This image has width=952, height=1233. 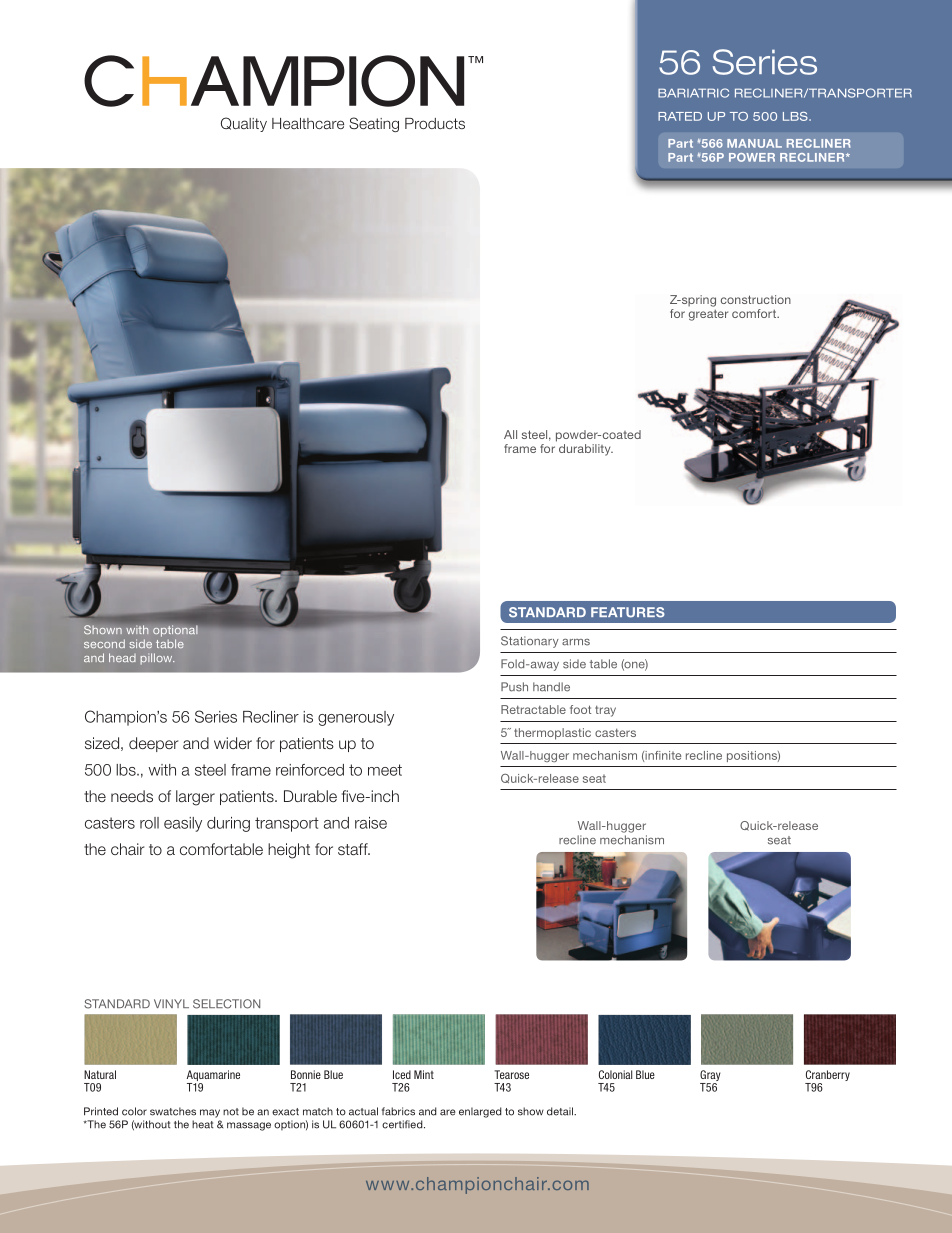 What do you see at coordinates (754, 143) in the image?
I see `Manual` at bounding box center [754, 143].
